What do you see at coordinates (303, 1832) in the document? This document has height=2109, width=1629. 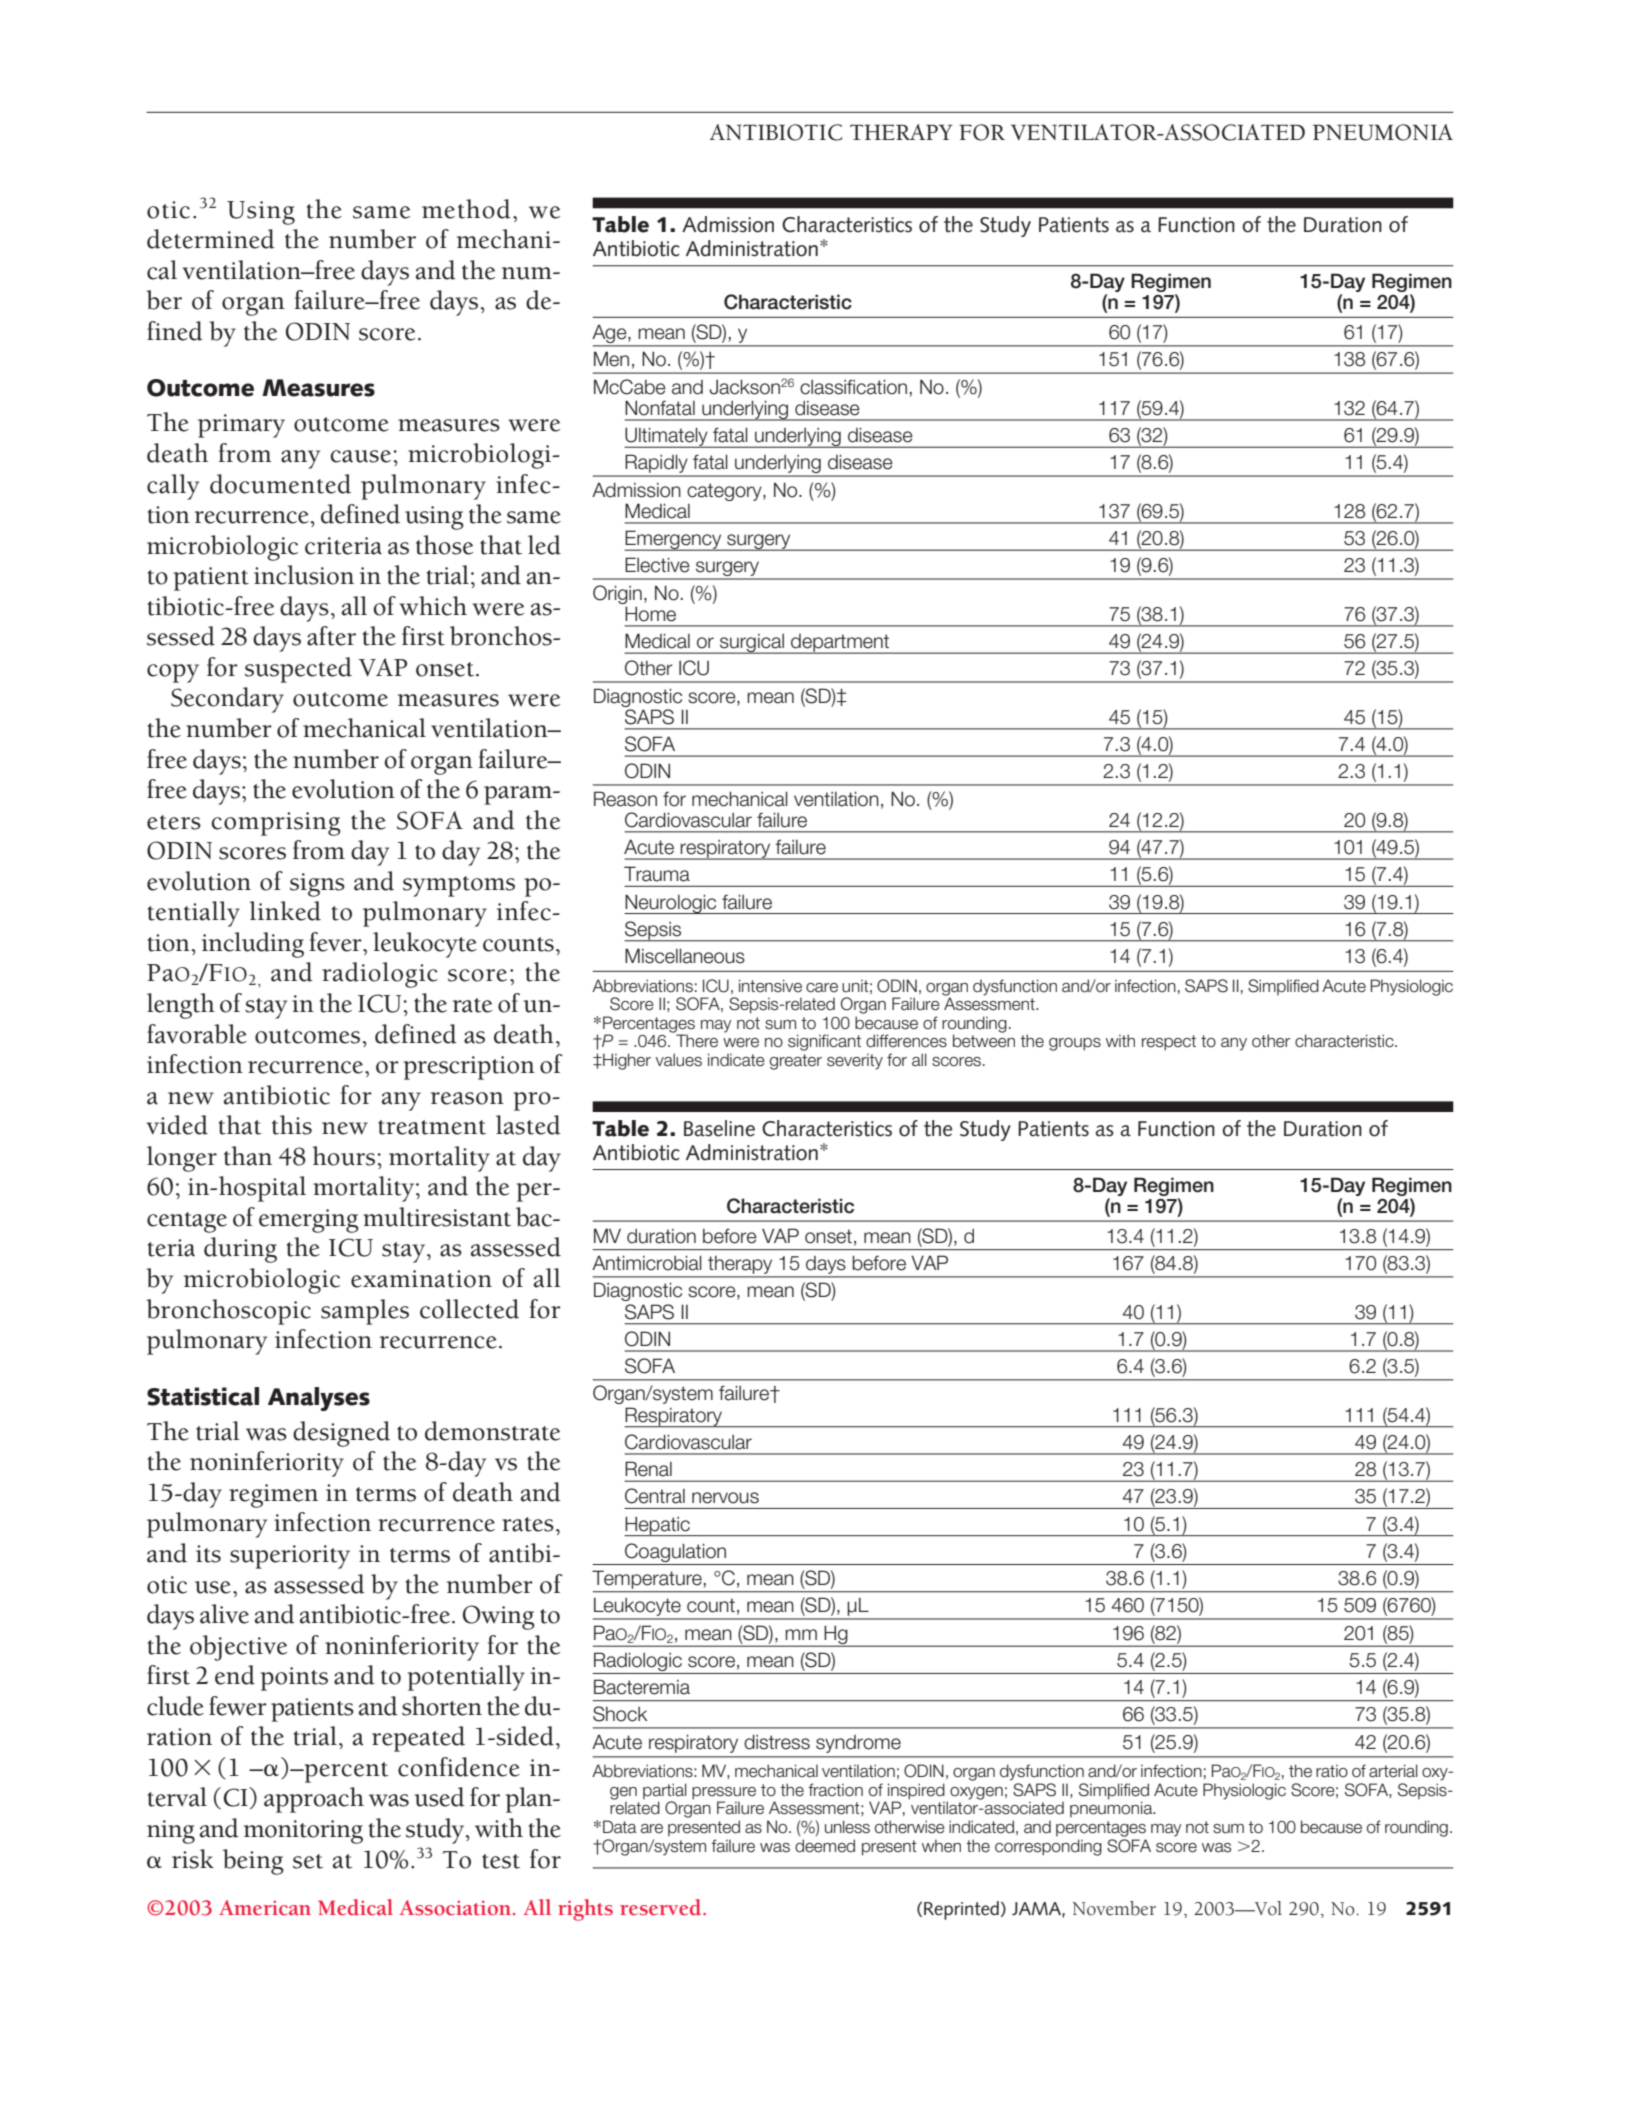 I see `monitoring` at bounding box center [303, 1832].
